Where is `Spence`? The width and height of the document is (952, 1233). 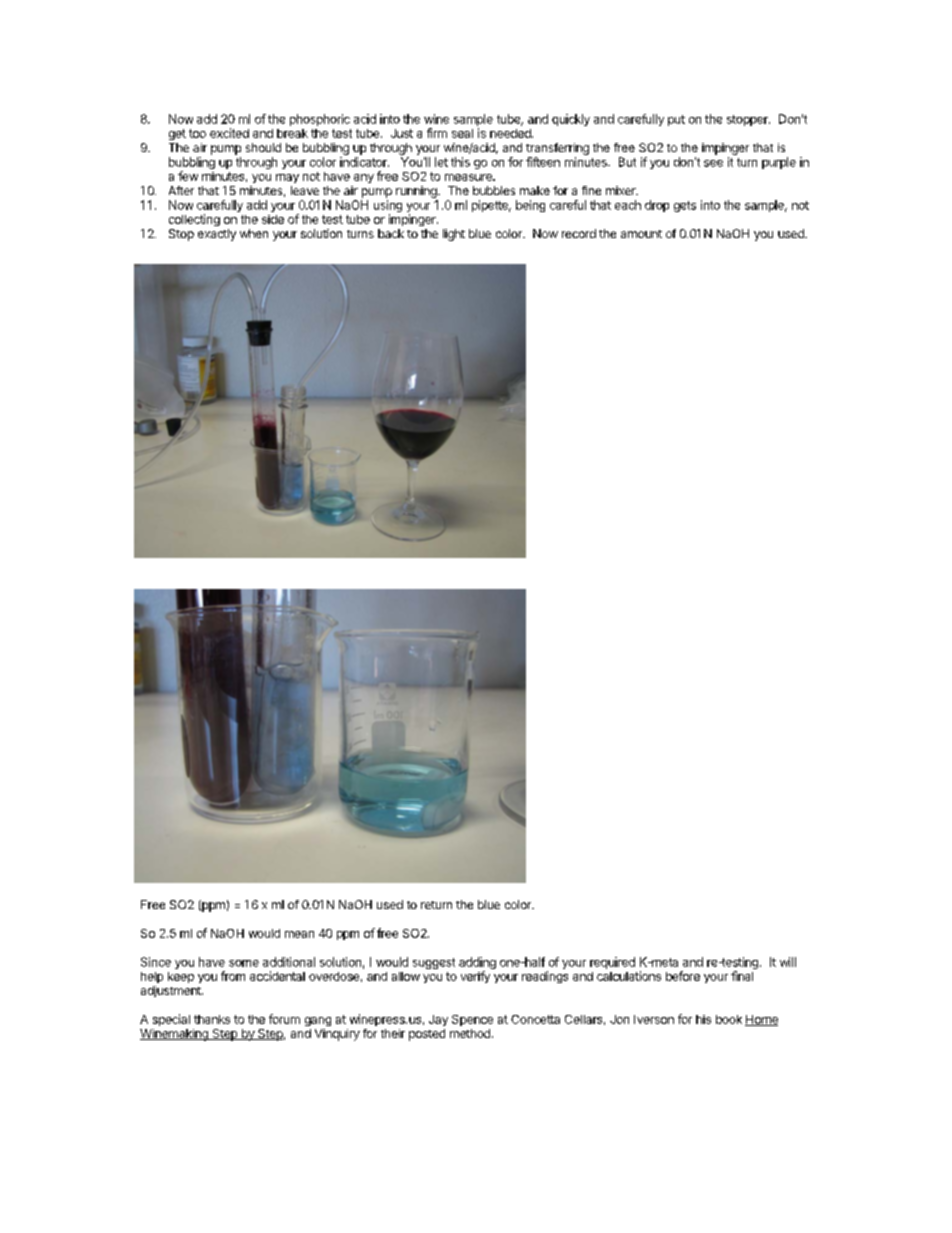 Spence is located at coordinates (472, 1020).
